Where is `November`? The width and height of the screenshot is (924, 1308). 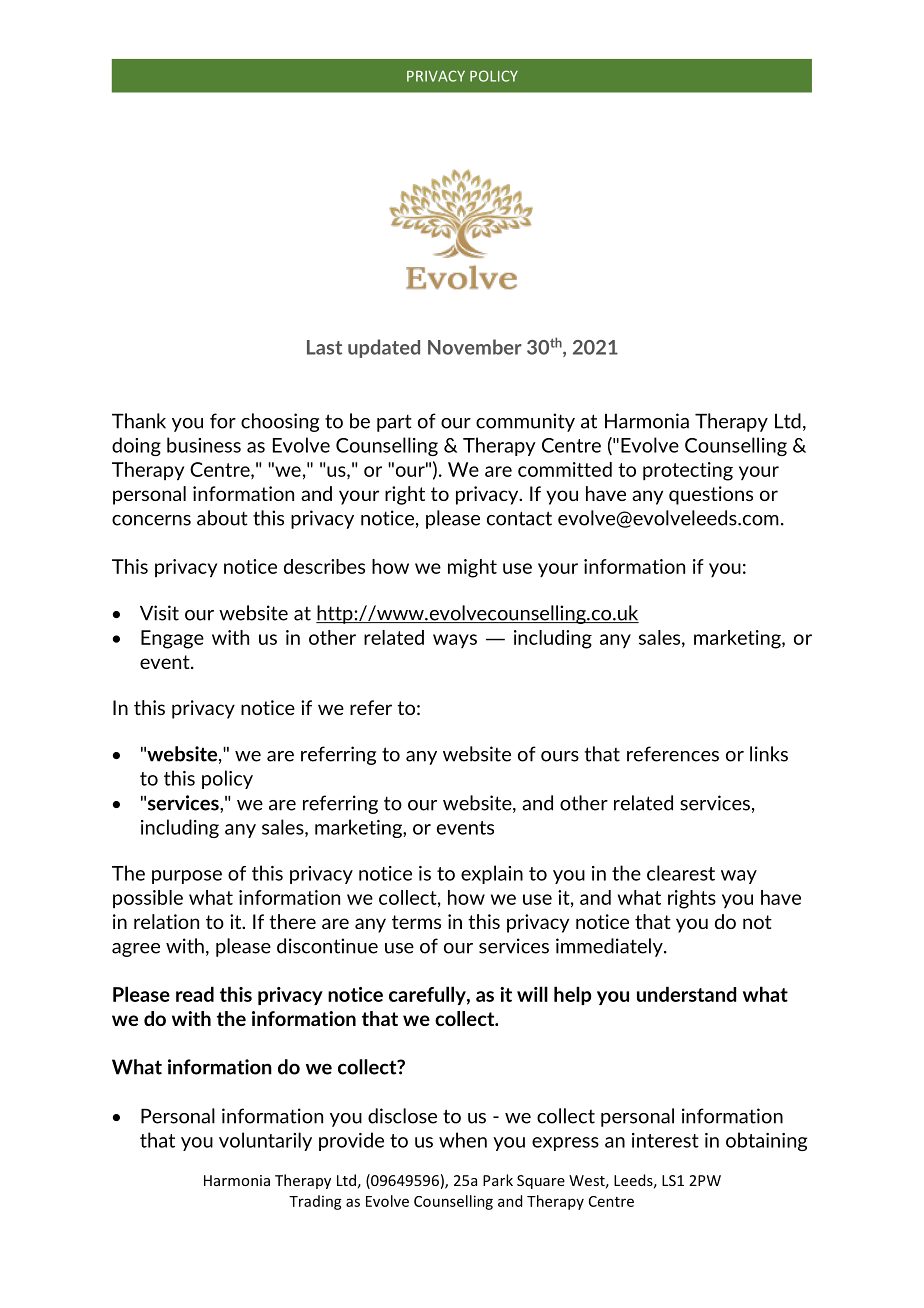 November is located at coordinates (475, 347).
